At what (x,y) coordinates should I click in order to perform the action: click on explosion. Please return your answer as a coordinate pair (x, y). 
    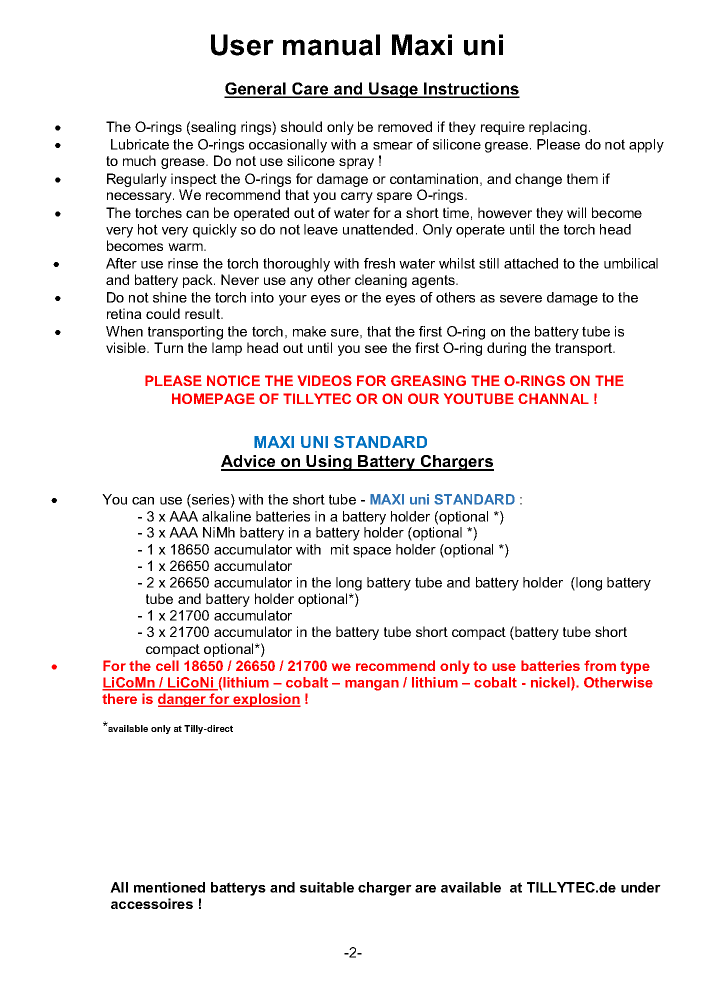
    Looking at the image, I should click on (266, 700).
